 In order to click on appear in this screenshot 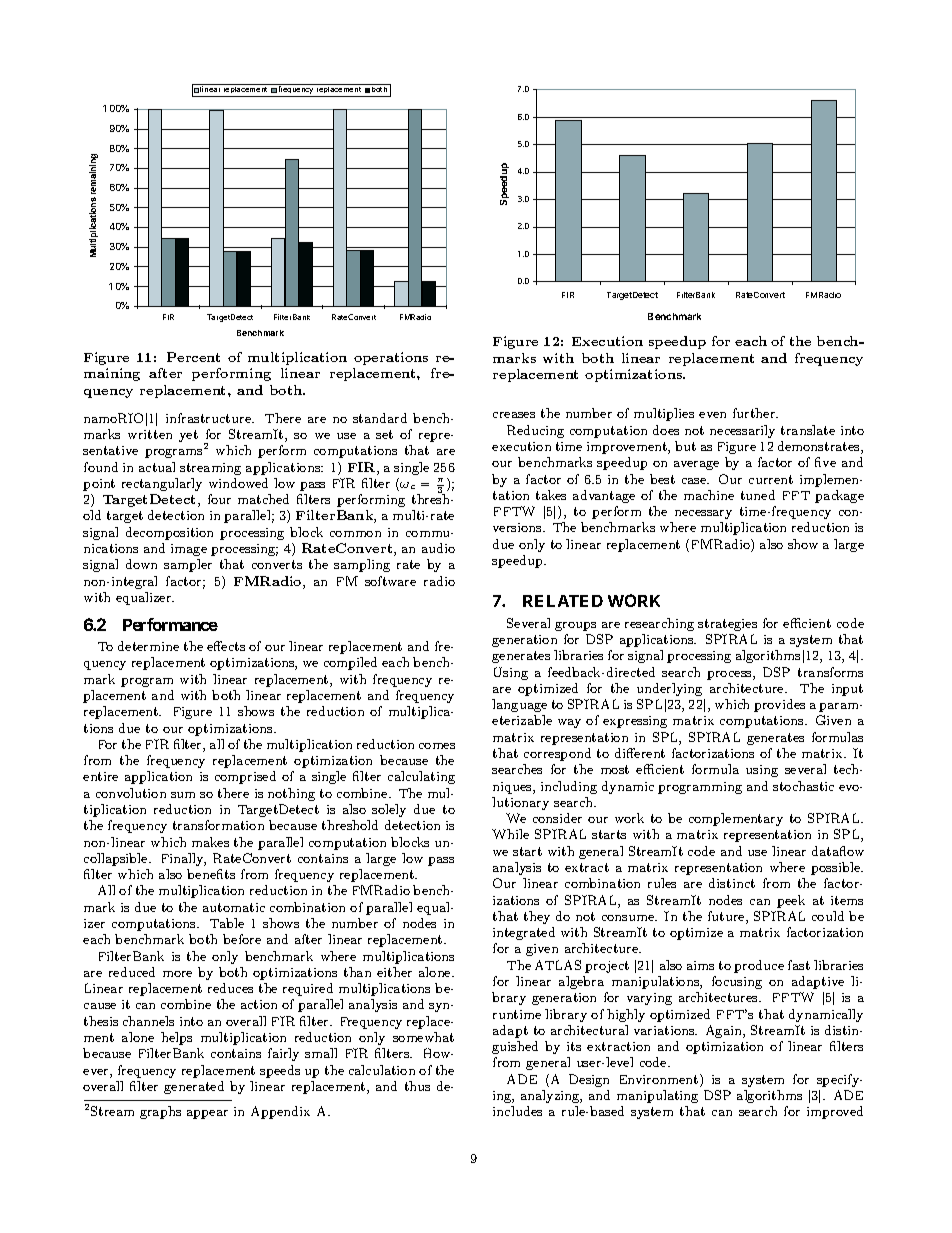, I will do `click(207, 1114)`.
